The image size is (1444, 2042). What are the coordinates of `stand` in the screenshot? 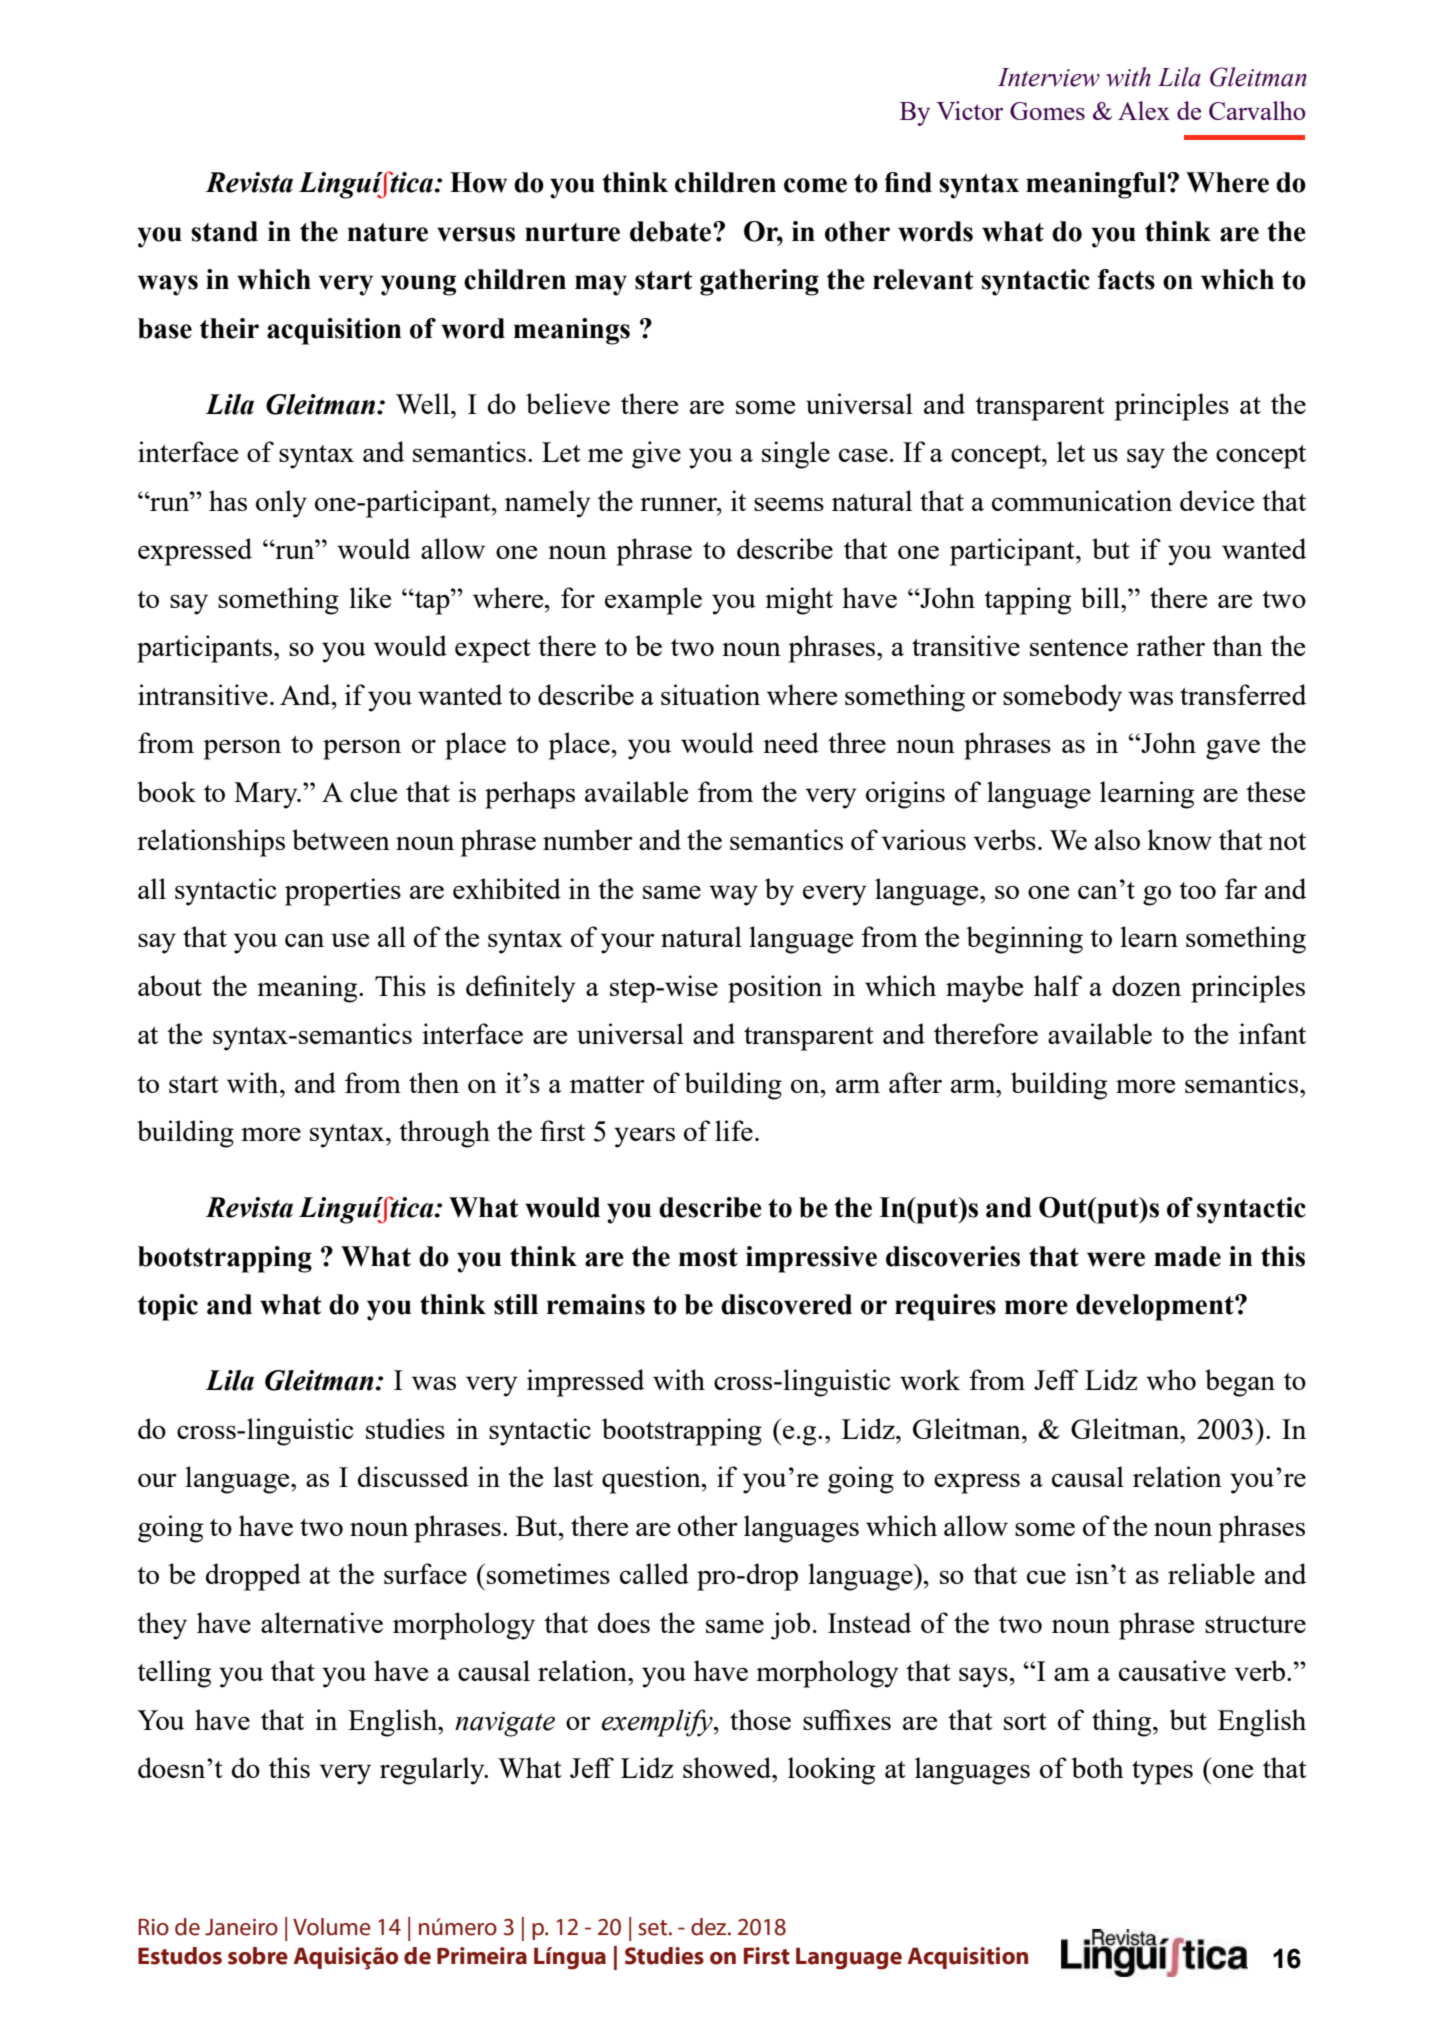 It's located at (224, 231).
